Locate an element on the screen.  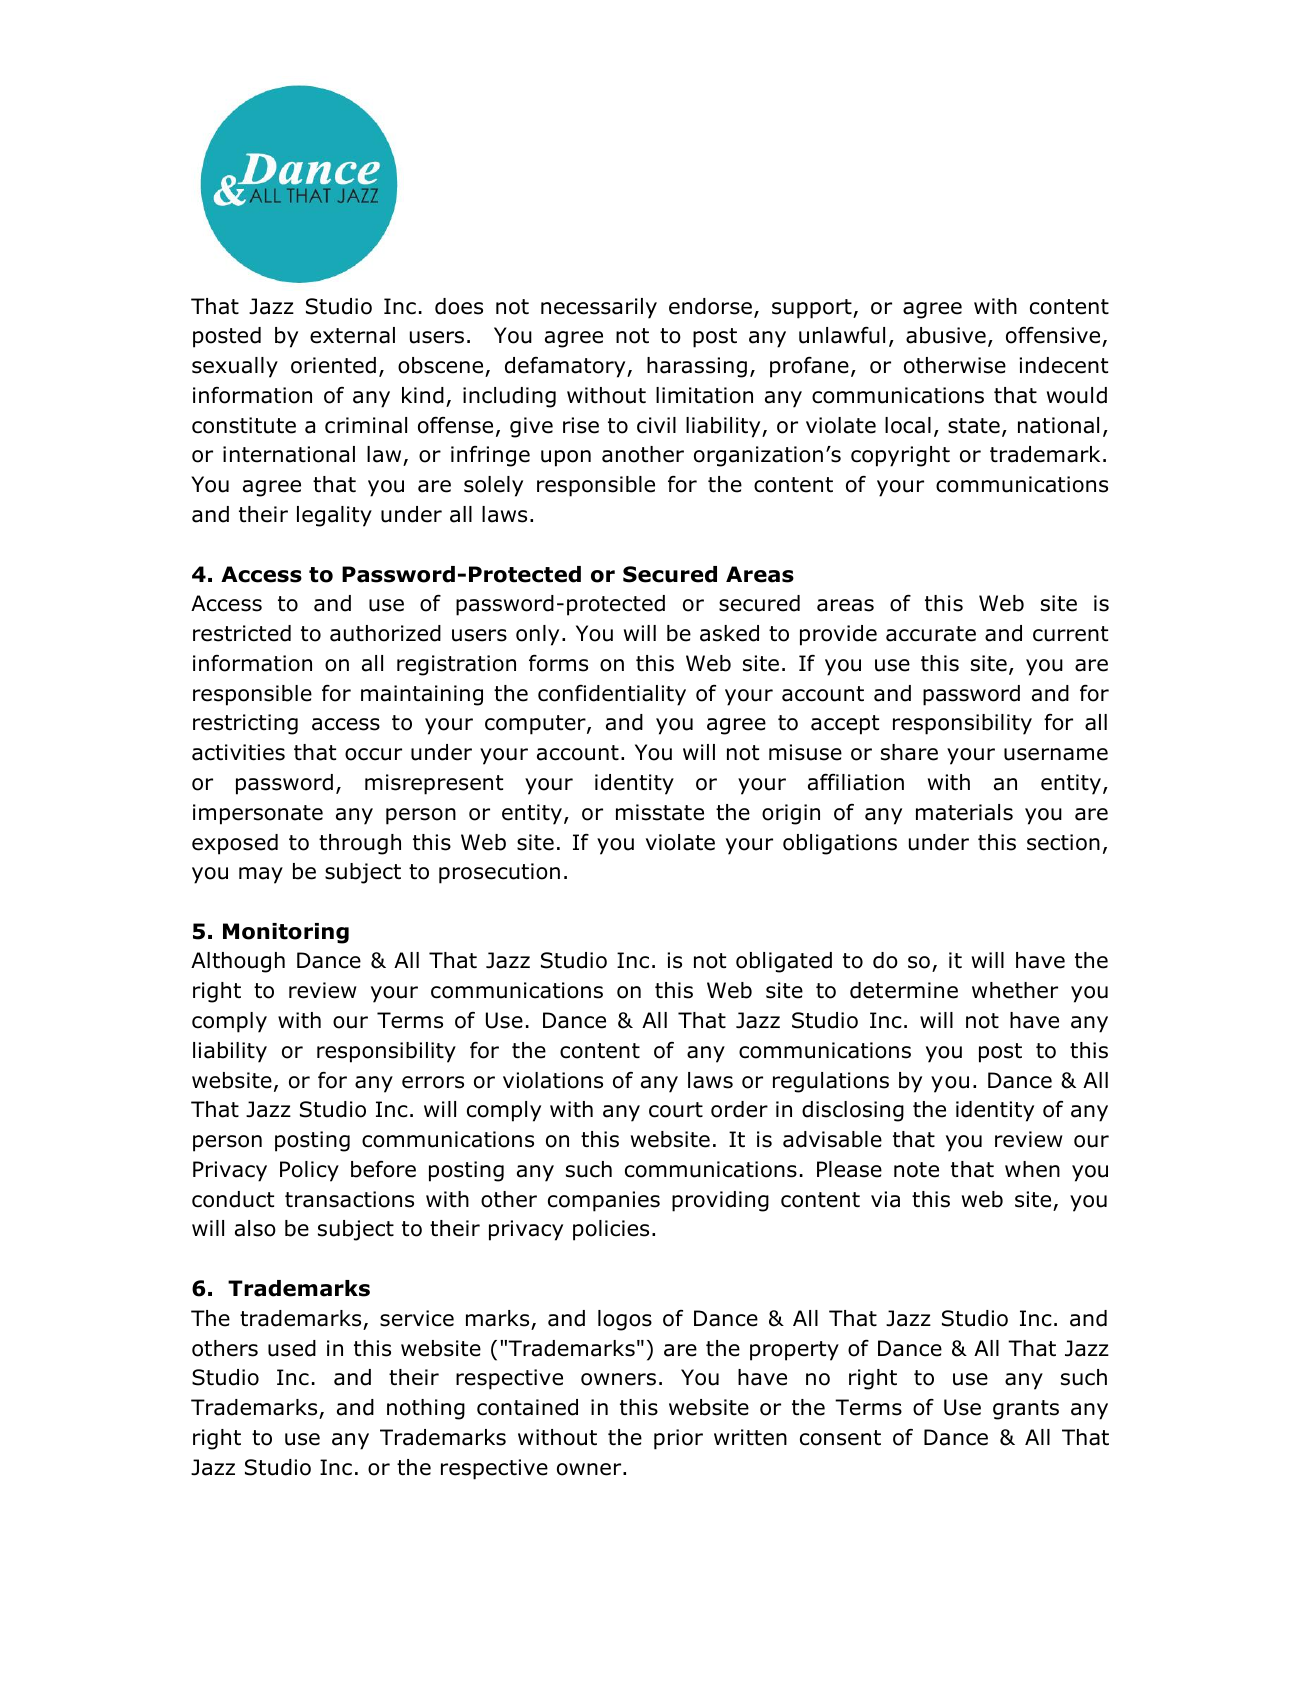
Policy is located at coordinates (309, 1171).
